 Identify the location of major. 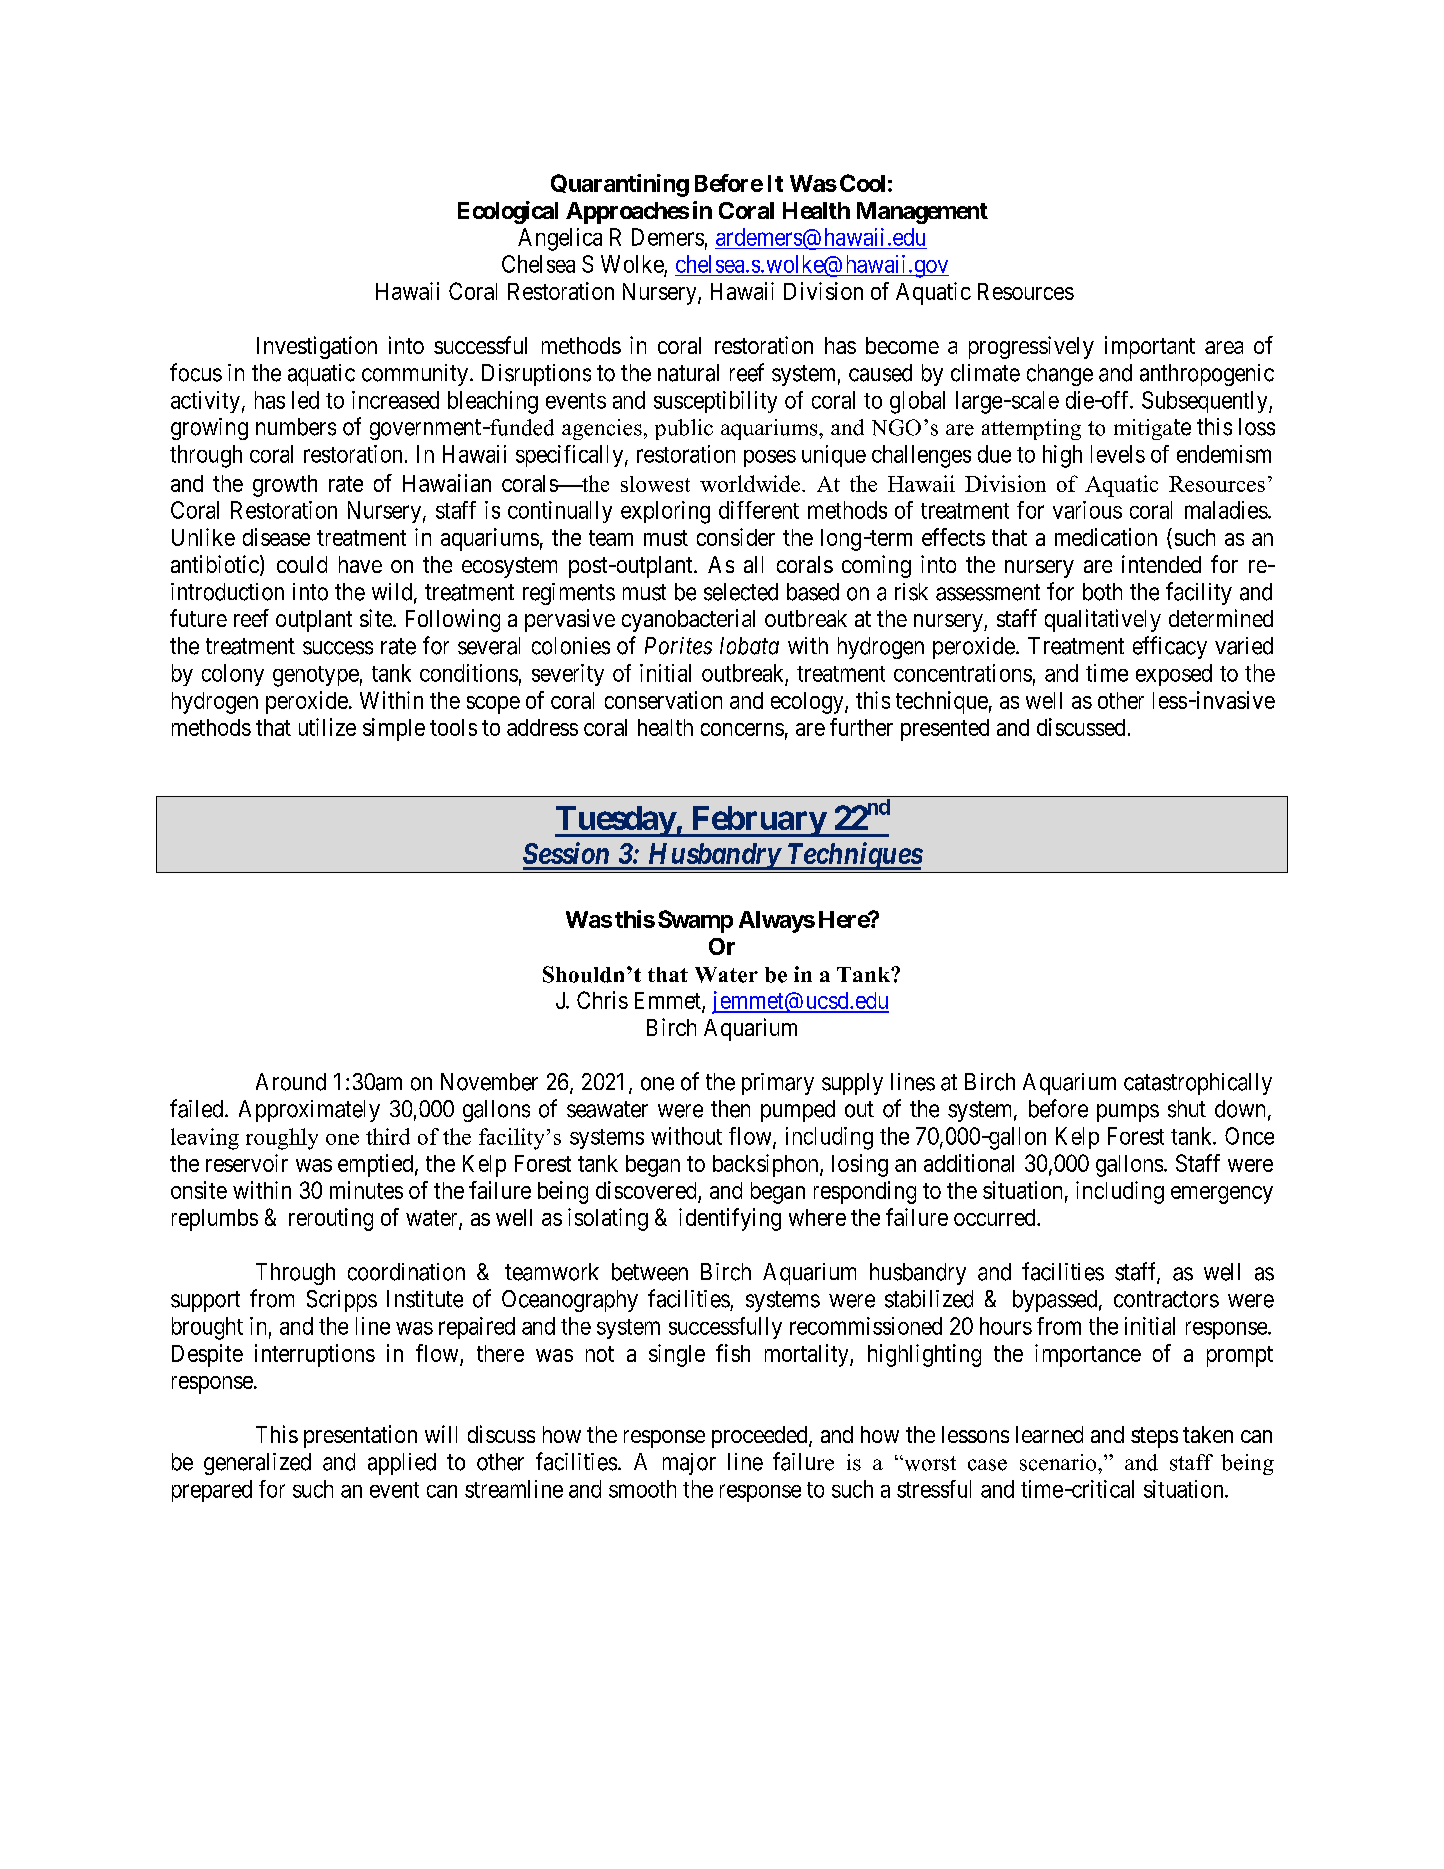
(689, 1464).
